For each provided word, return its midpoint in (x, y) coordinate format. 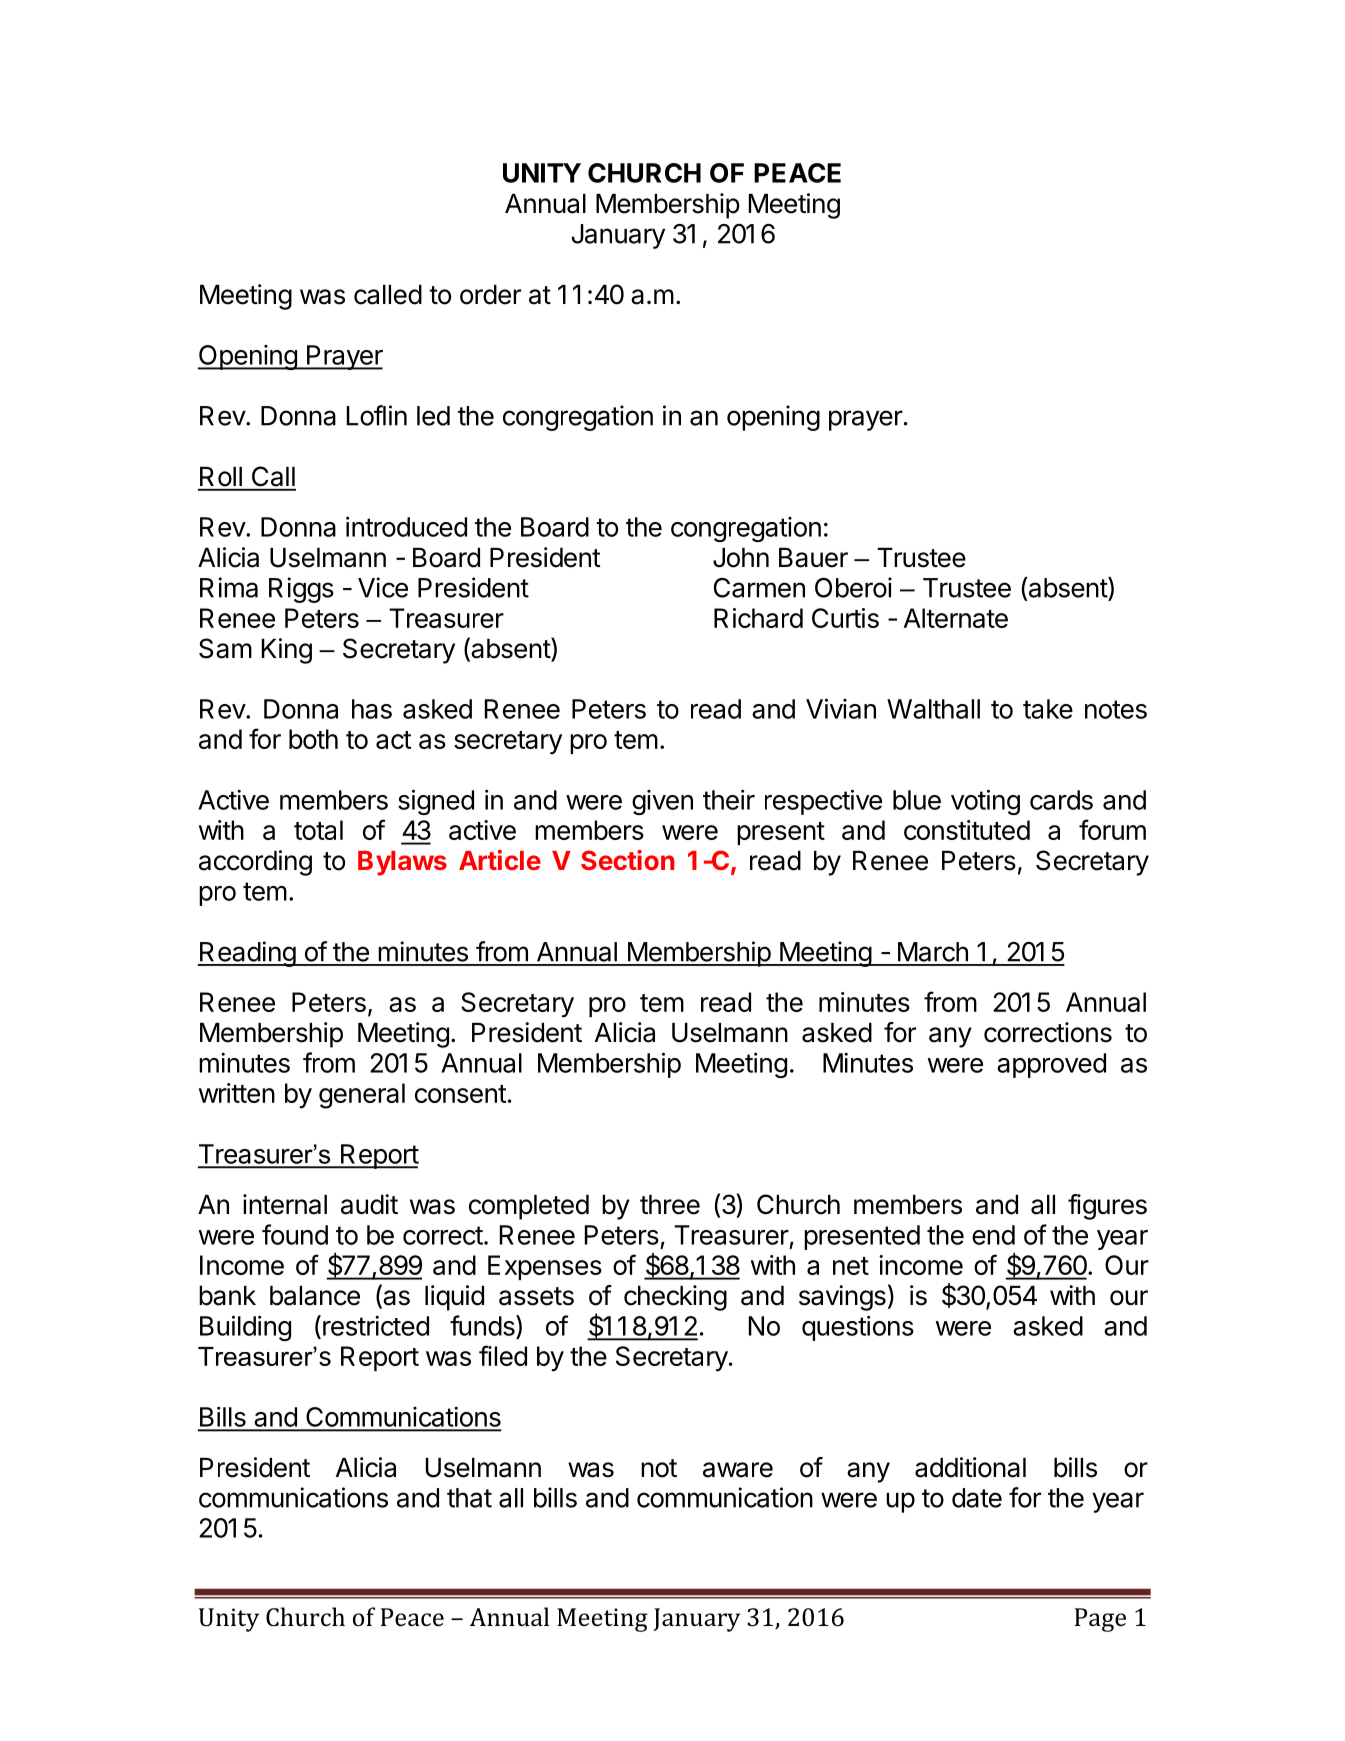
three (670, 1205)
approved (1051, 1065)
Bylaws (402, 863)
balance (315, 1296)
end (993, 1235)
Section (627, 860)
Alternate (956, 618)
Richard (758, 618)
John (741, 558)
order (490, 295)
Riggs (301, 590)
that (469, 1498)
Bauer (813, 558)
